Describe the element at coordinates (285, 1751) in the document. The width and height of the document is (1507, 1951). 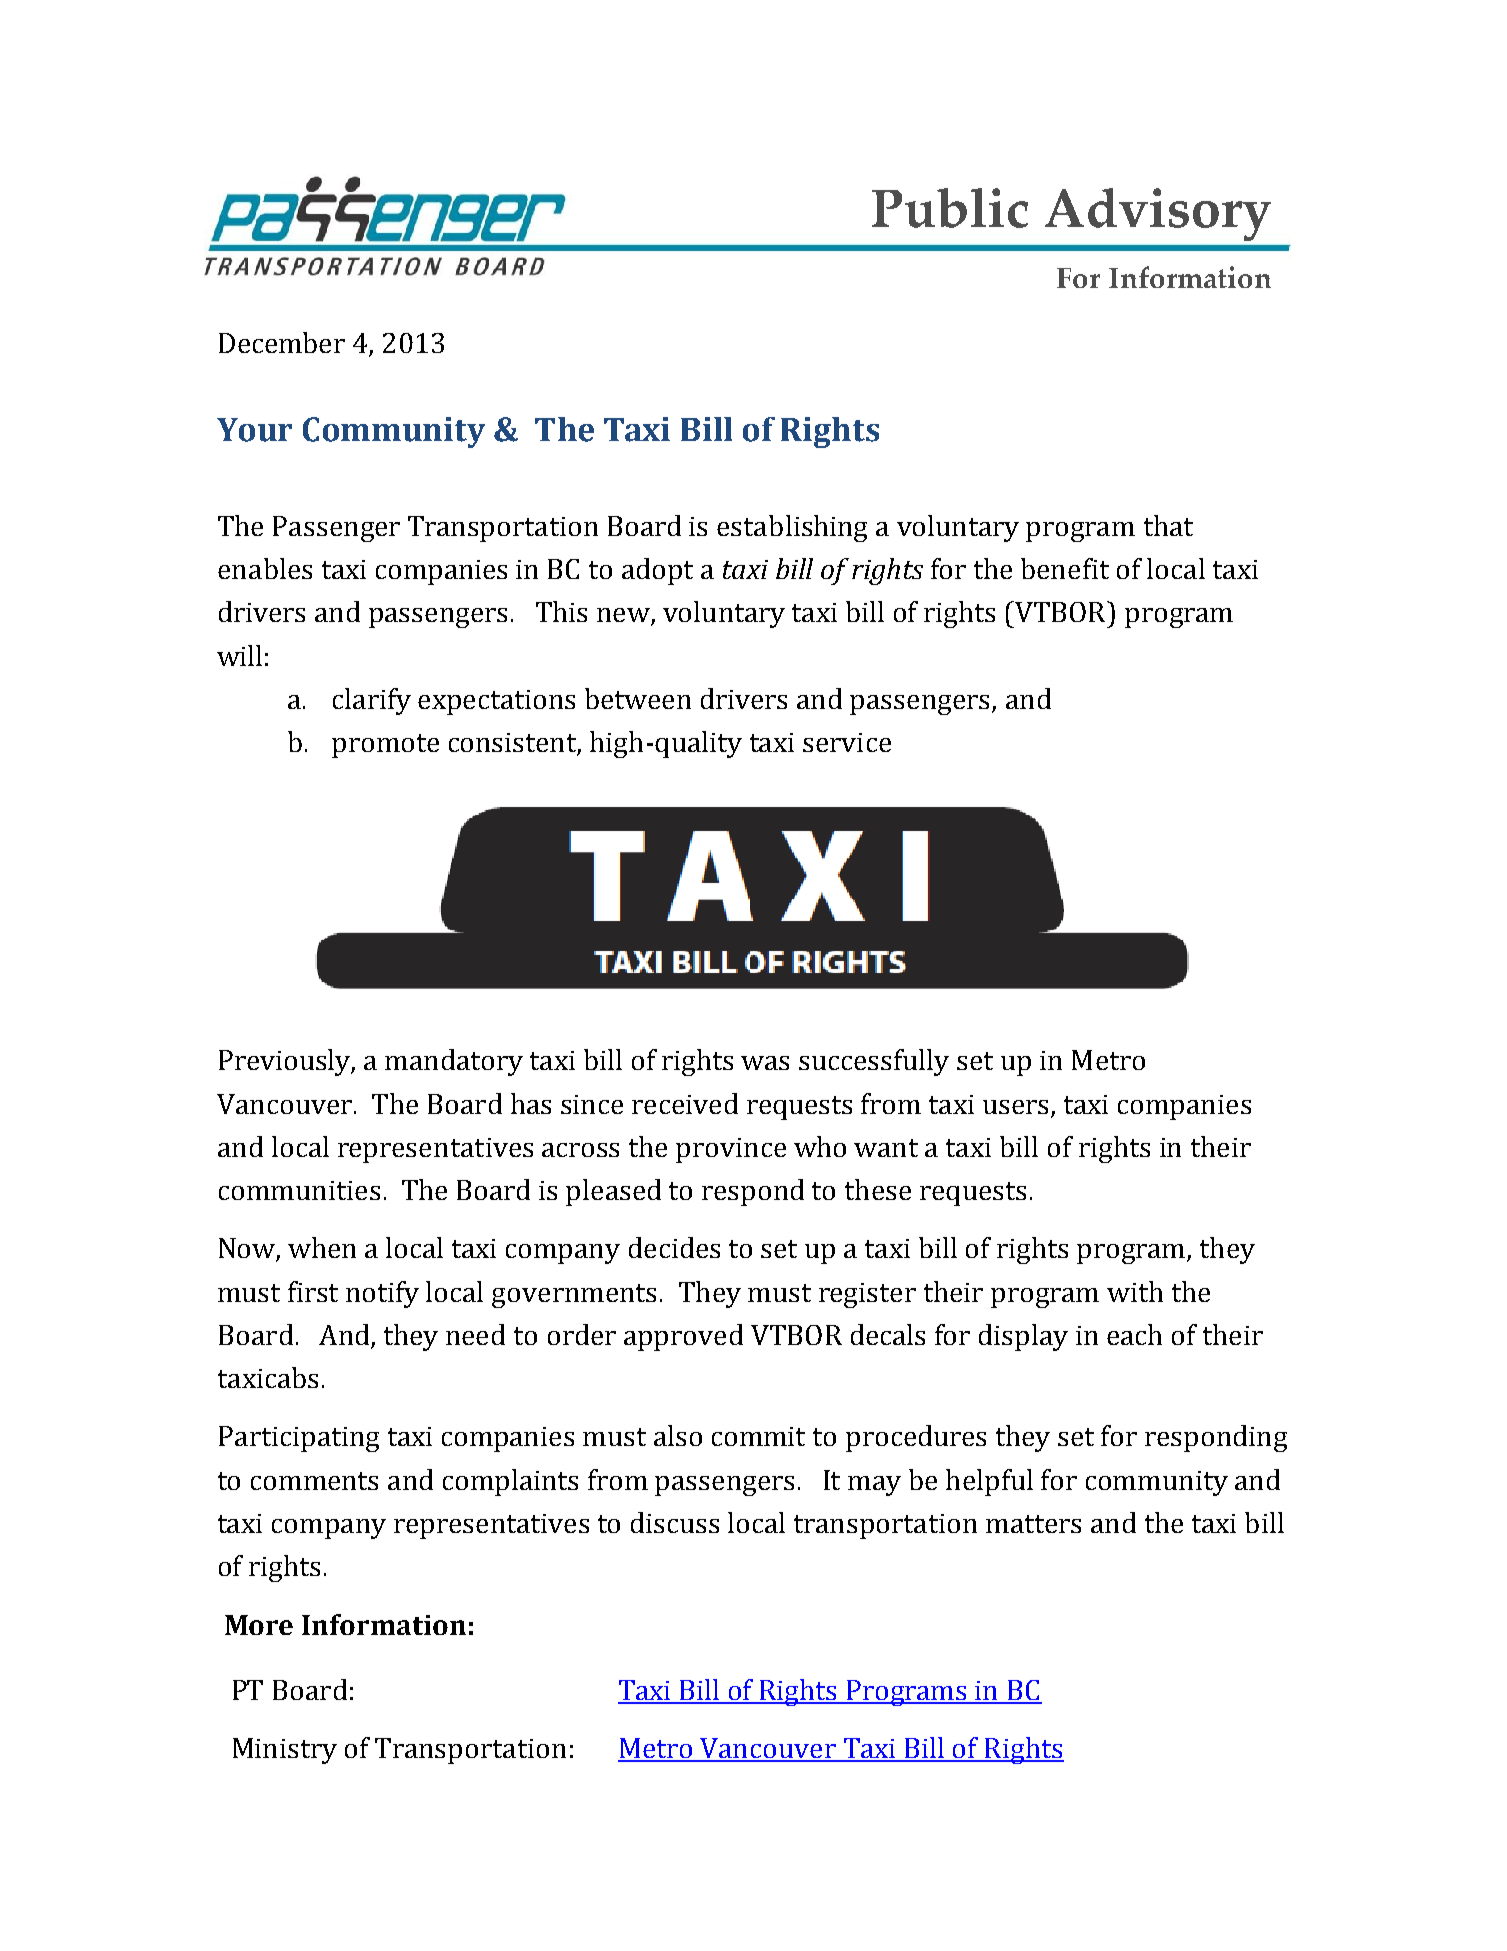
I see `Ministry` at that location.
